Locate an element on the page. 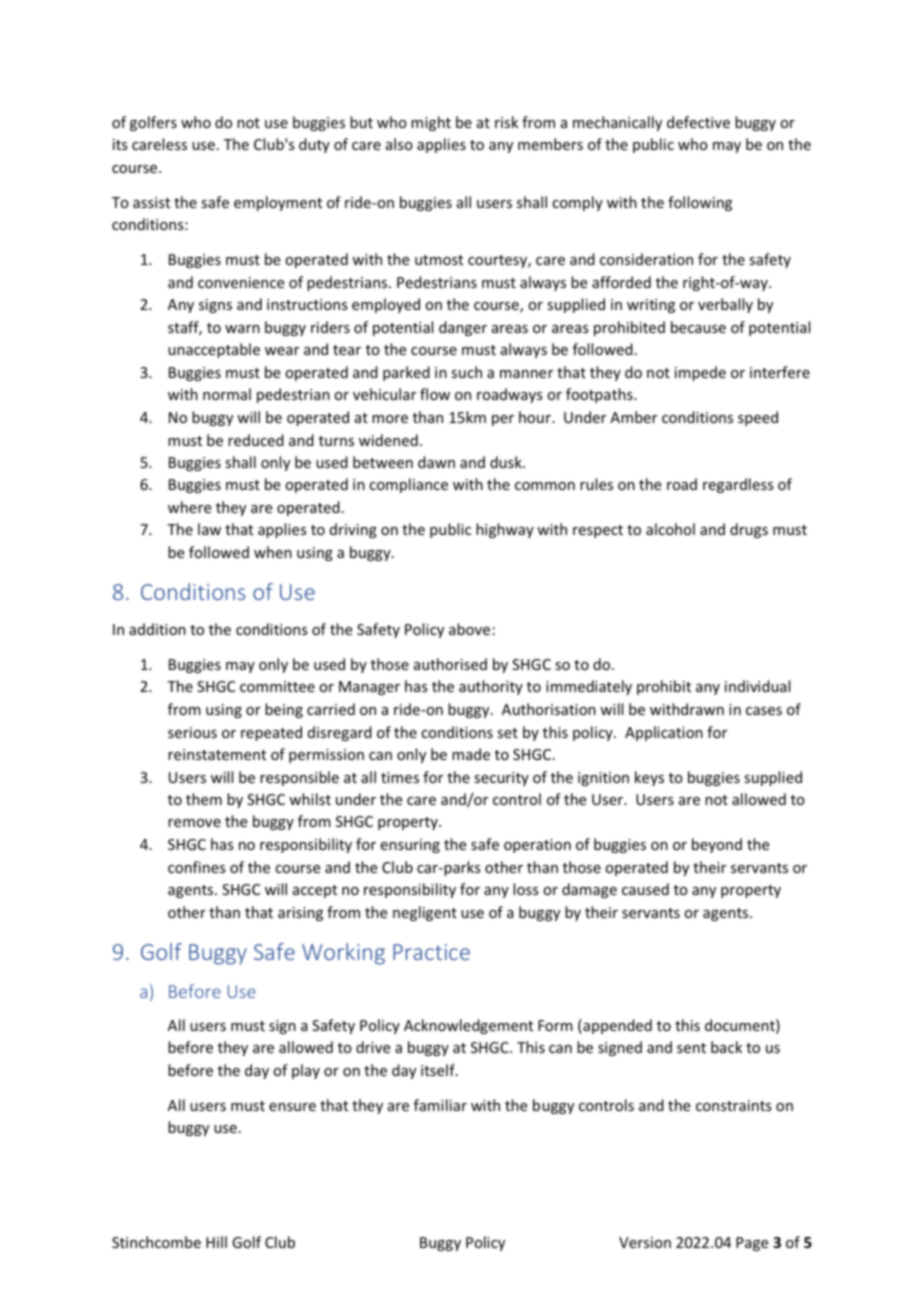 This image has width=924, height=1308. arising is located at coordinates (300, 914).
